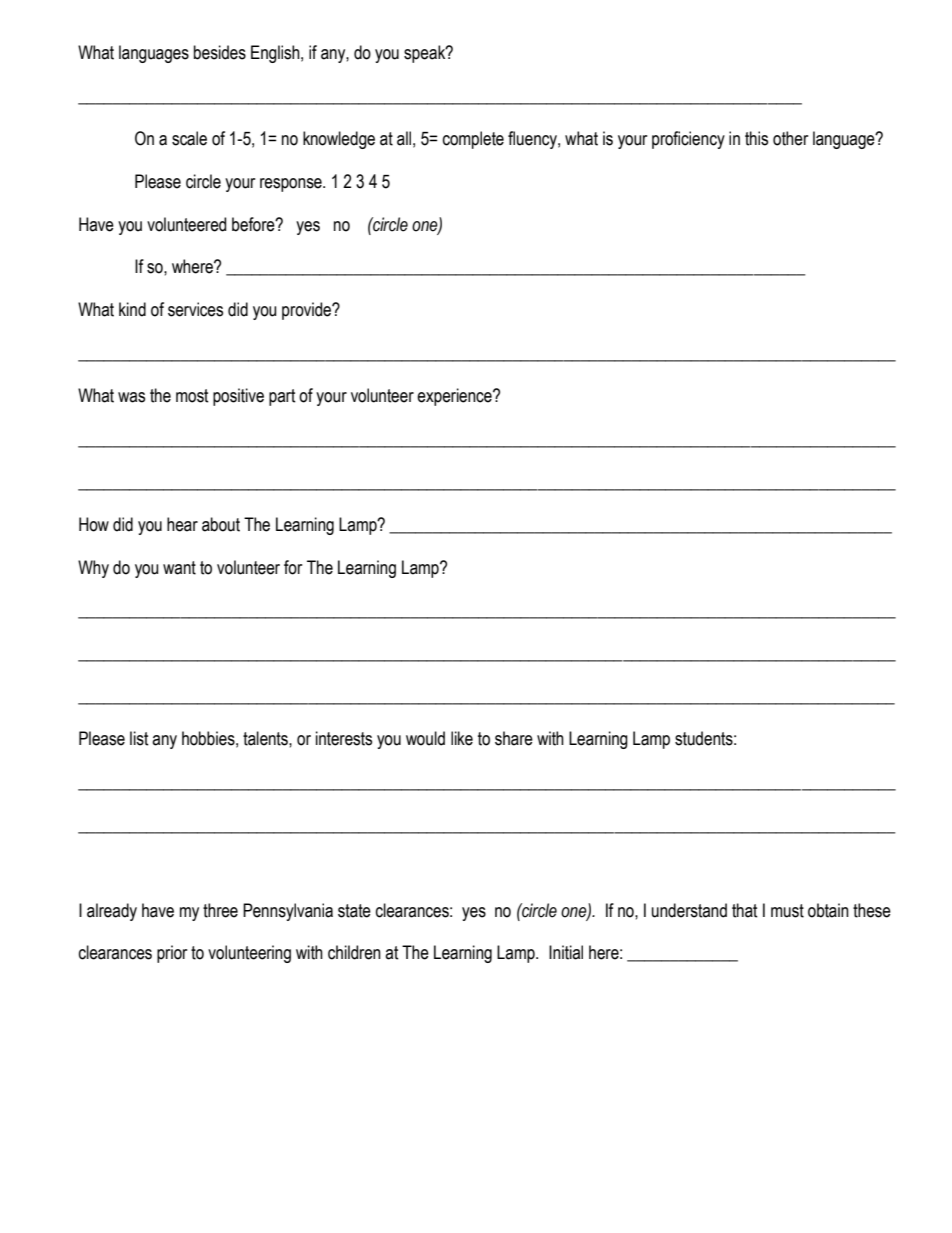  Describe the element at coordinates (790, 138) in the page. I see `other` at that location.
